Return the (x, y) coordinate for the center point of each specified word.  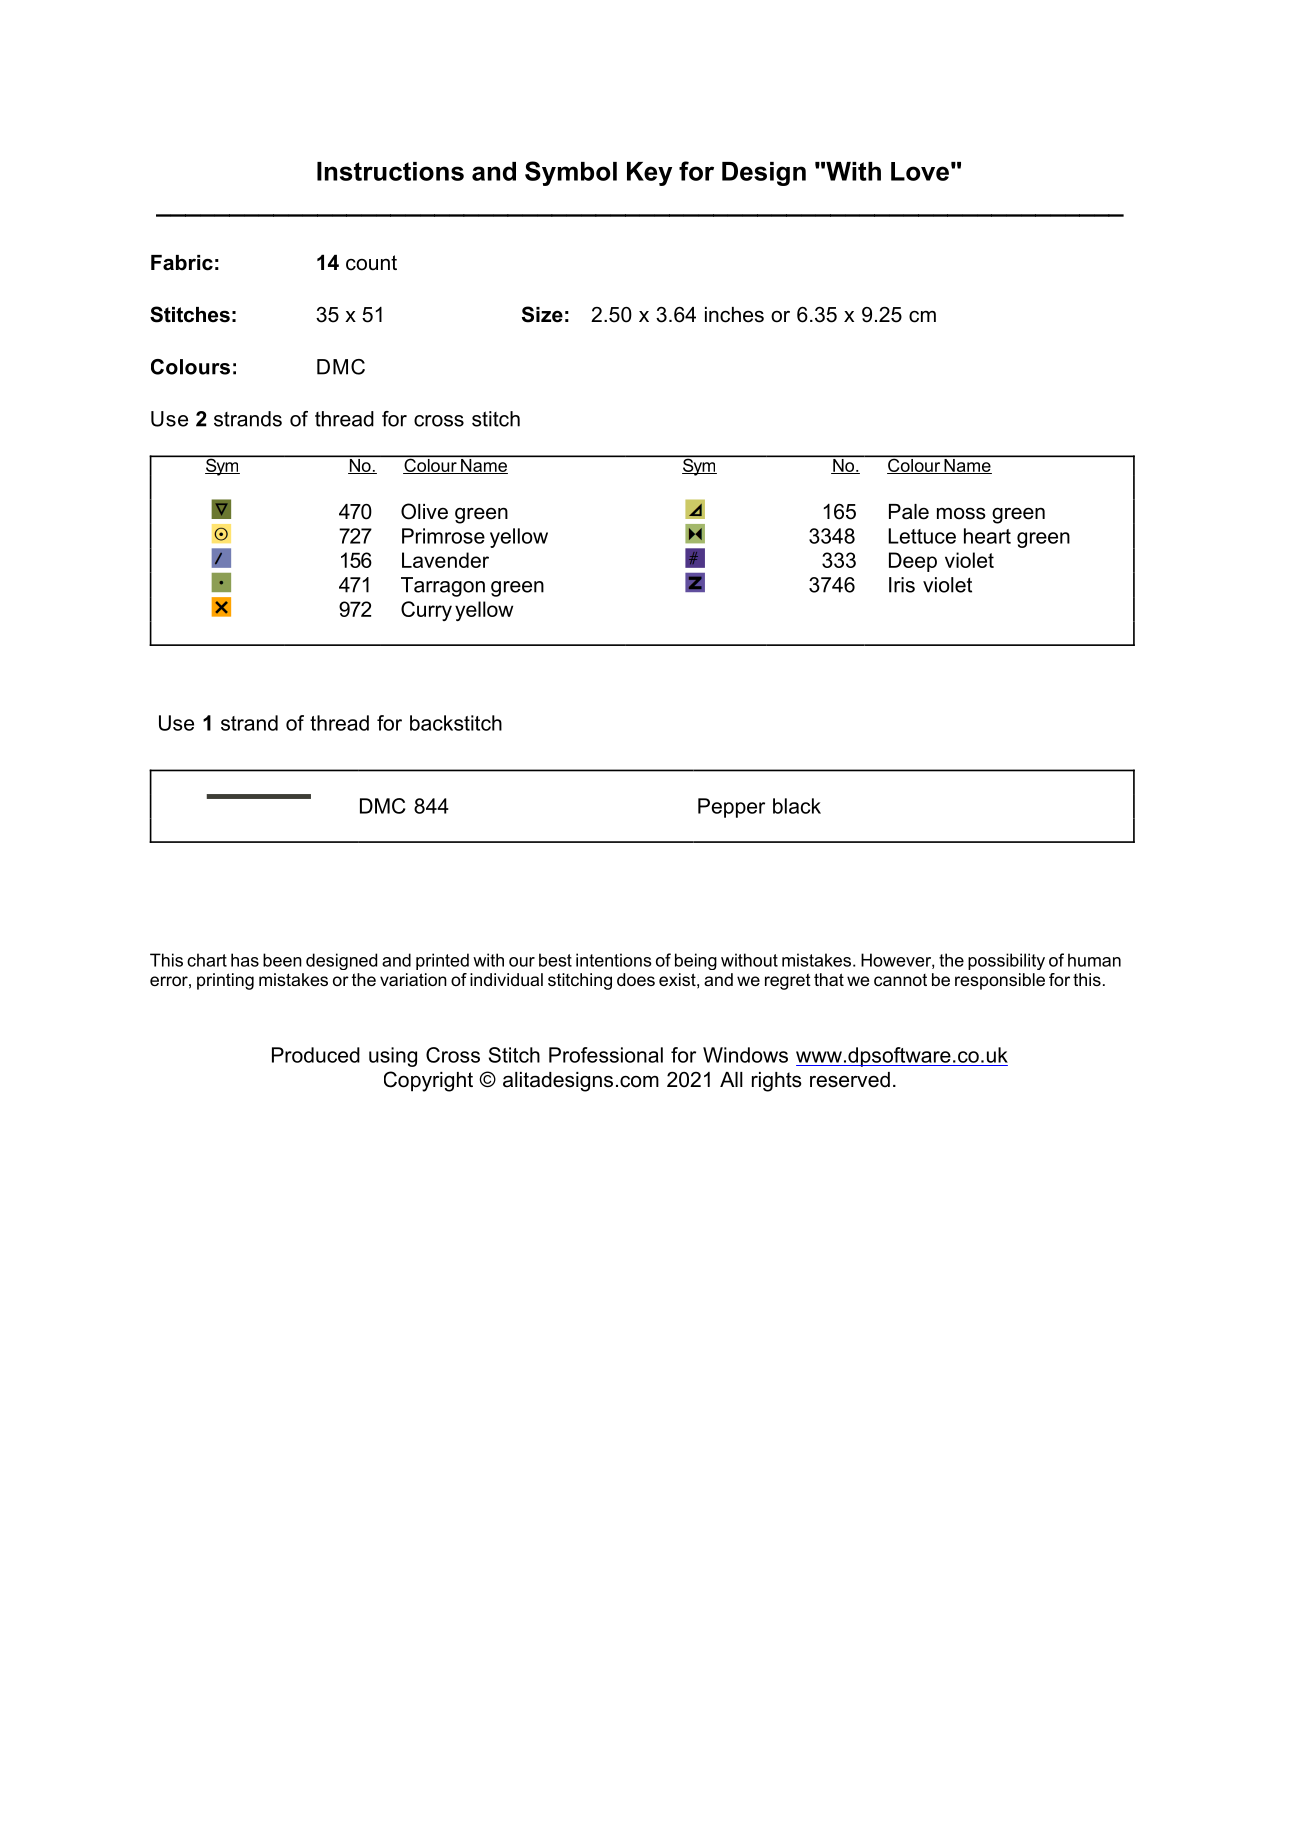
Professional (606, 1055)
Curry (426, 611)
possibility (1006, 961)
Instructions (390, 171)
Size (542, 314)
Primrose (443, 536)
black (797, 806)
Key (649, 174)
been (282, 960)
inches (734, 315)
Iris (902, 585)
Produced (316, 1055)
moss (961, 513)
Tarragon (443, 587)
